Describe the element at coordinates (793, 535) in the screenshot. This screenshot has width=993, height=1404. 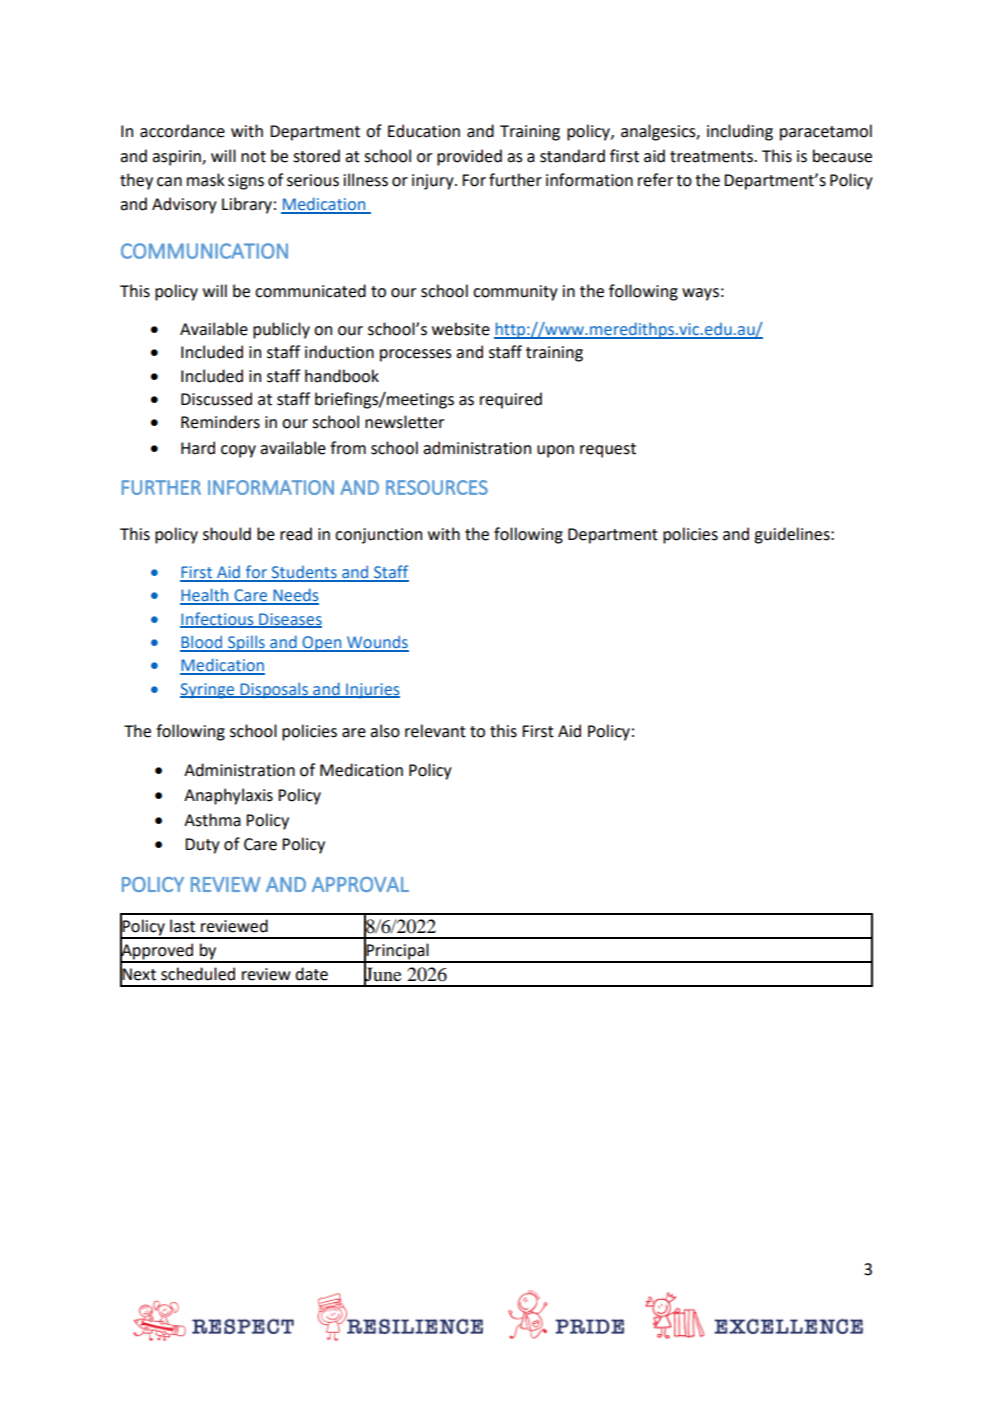
I see `guidelines` at that location.
